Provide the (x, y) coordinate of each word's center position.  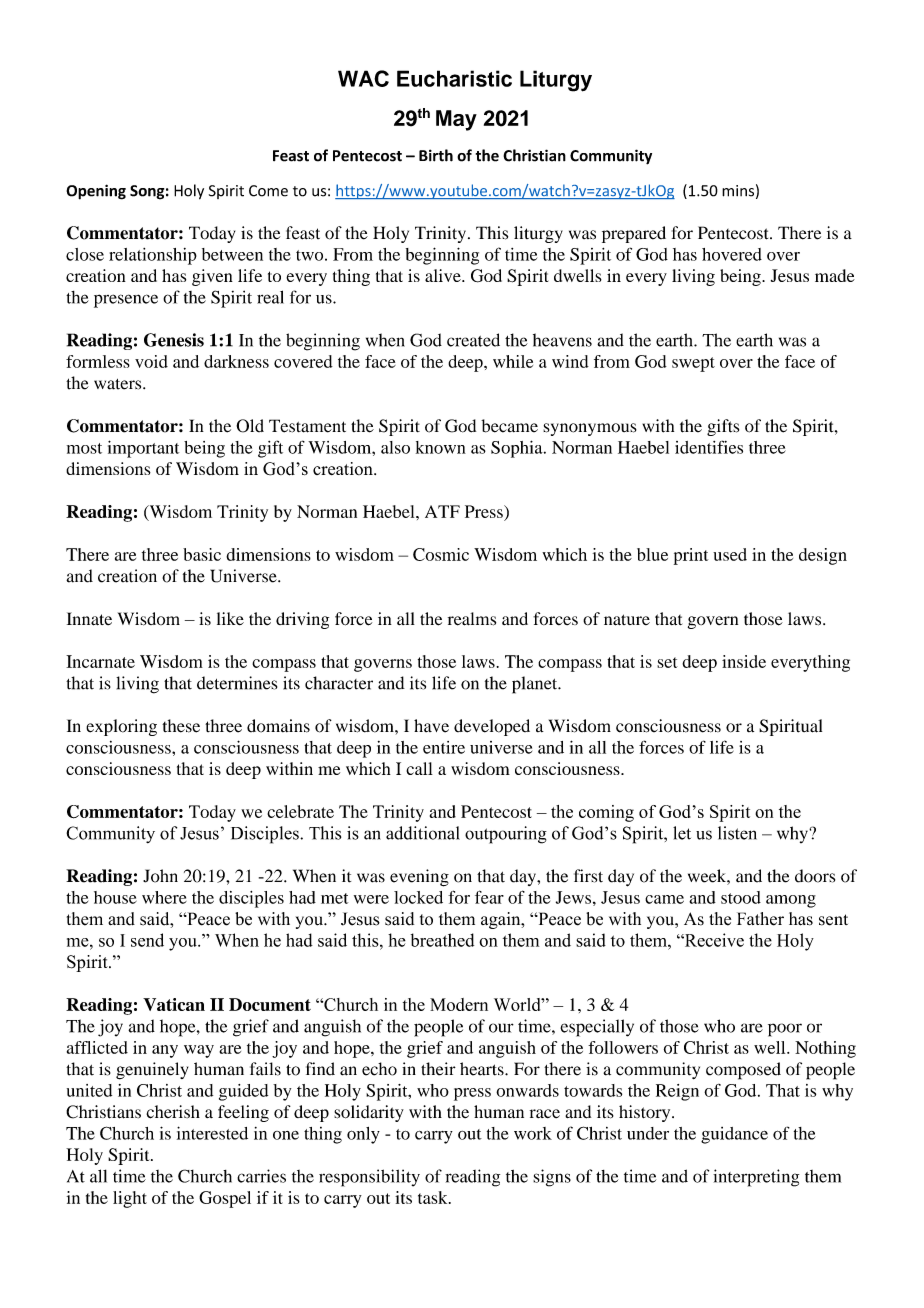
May (456, 120)
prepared (634, 234)
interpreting (756, 1178)
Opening (96, 192)
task (434, 1197)
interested (212, 1133)
